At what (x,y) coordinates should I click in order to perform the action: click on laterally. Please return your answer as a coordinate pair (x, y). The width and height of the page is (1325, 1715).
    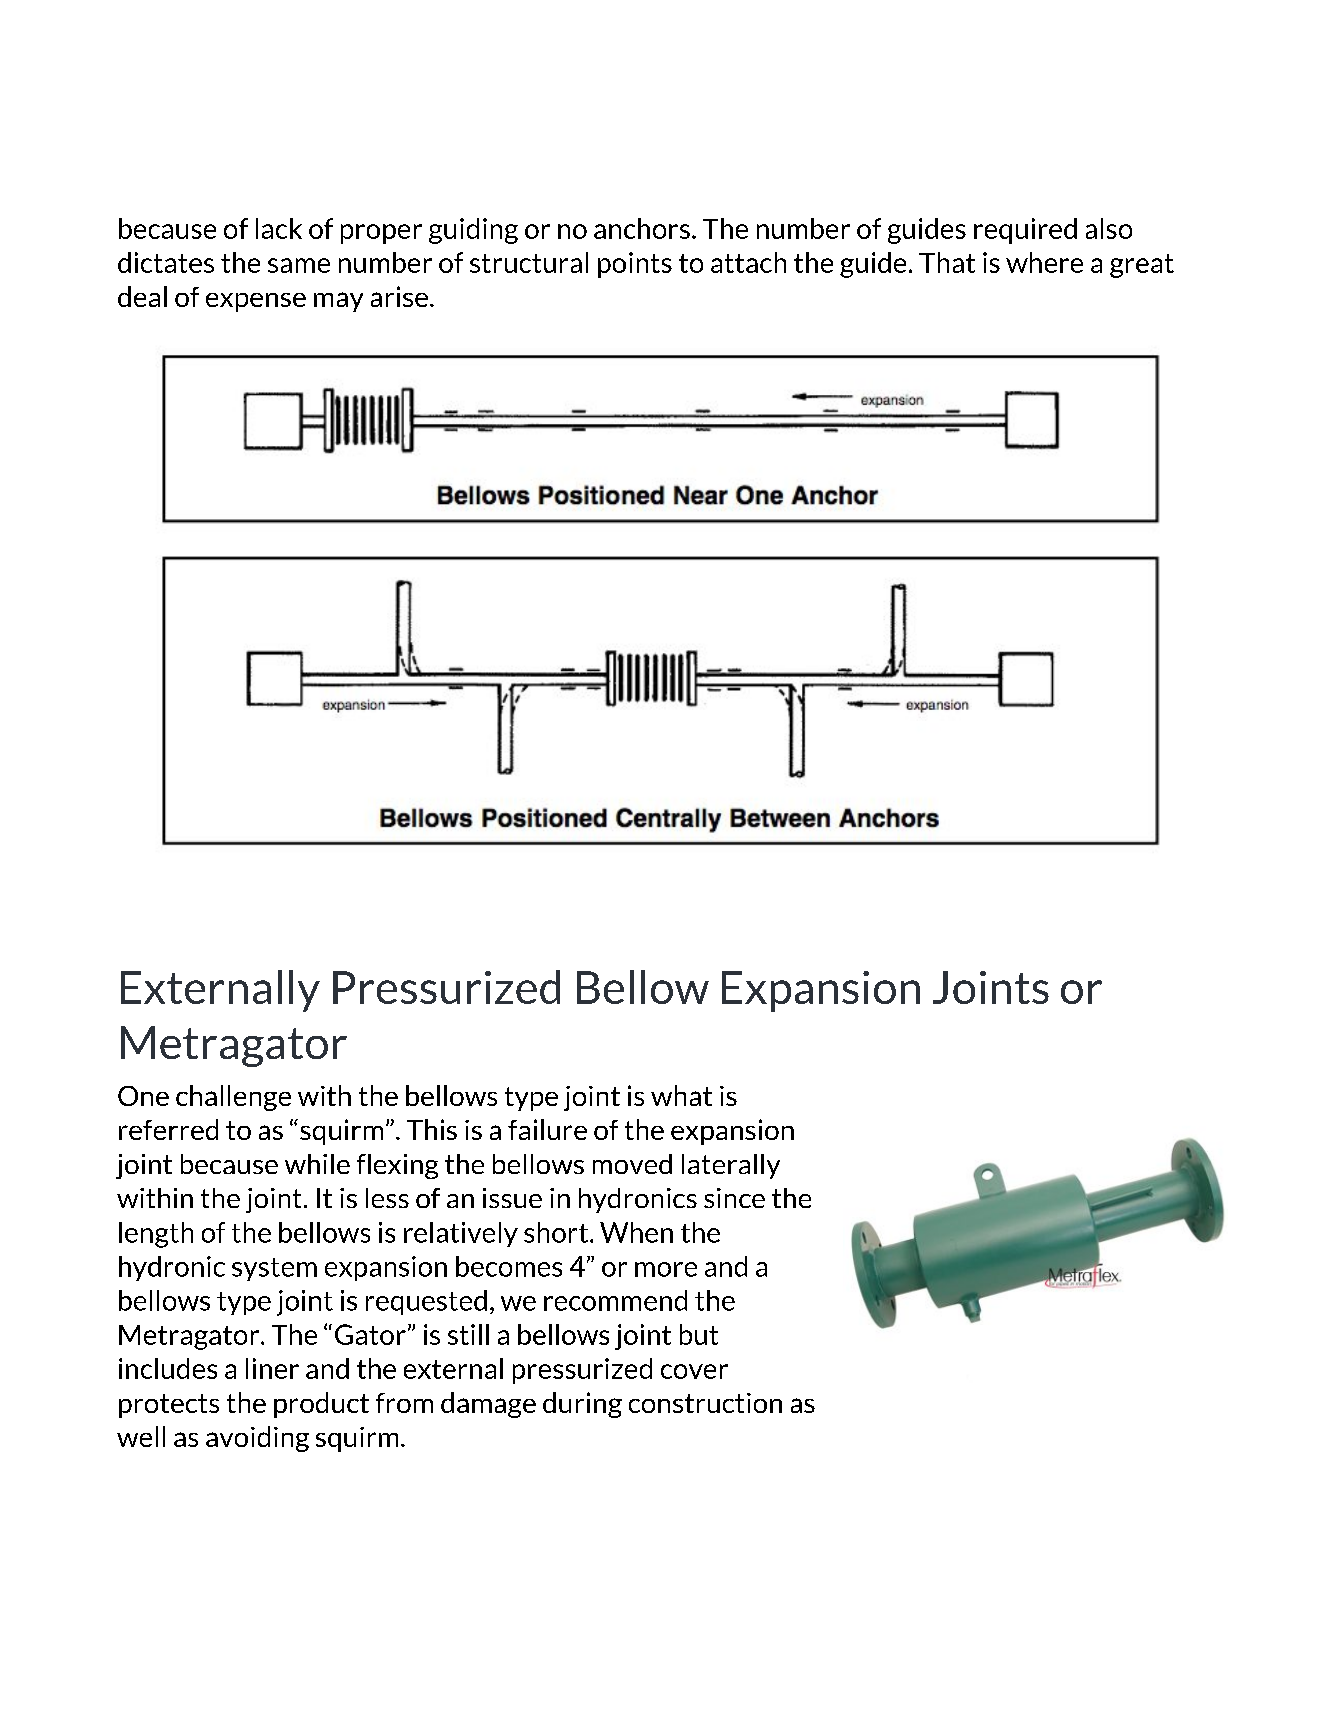
    Looking at the image, I should click on (731, 1166).
